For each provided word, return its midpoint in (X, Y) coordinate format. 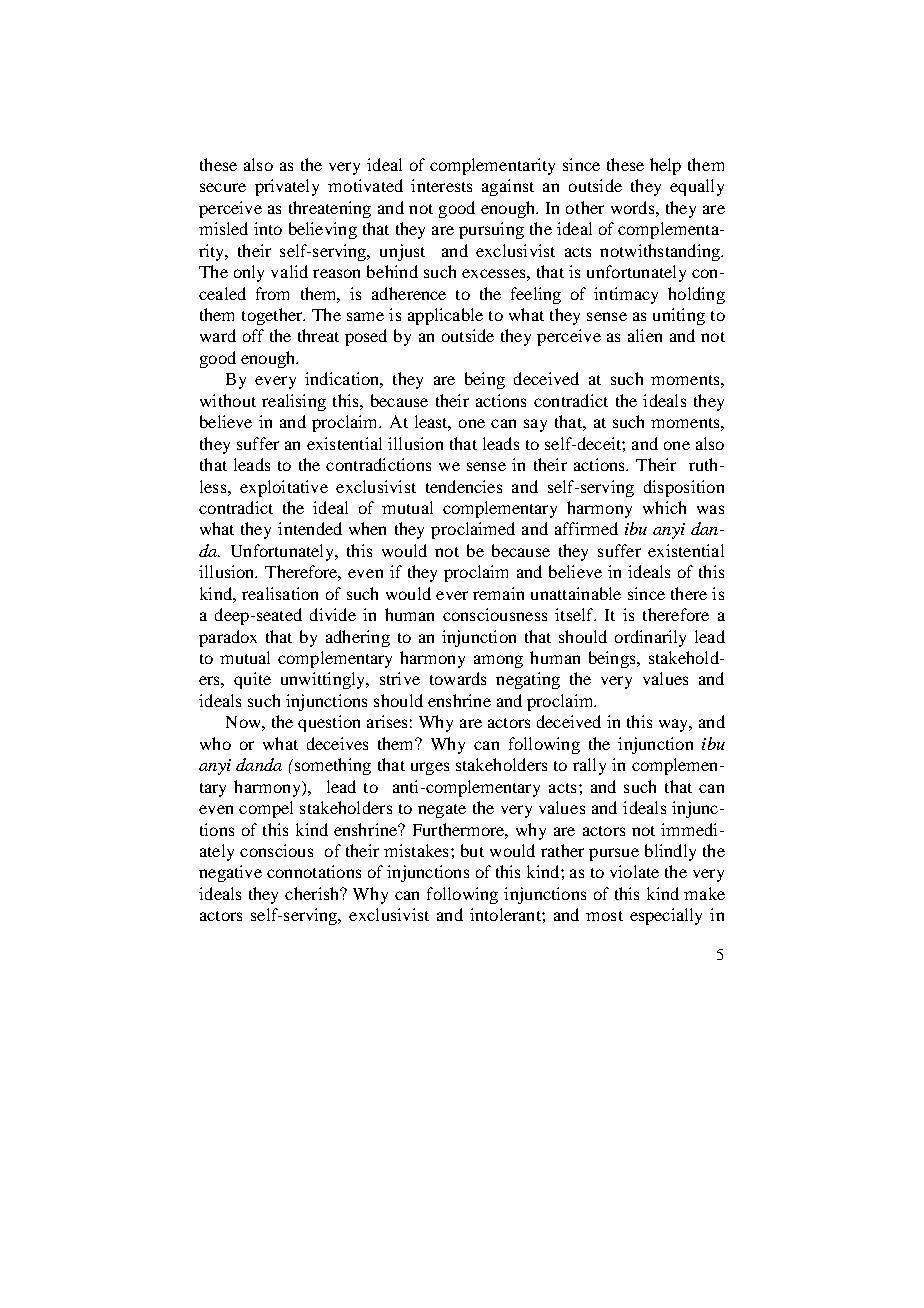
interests (441, 185)
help (665, 166)
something (331, 766)
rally (589, 766)
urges (430, 768)
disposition (684, 488)
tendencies (464, 486)
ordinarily (650, 638)
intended (310, 528)
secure (223, 187)
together (273, 316)
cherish (313, 893)
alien (645, 335)
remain (498, 593)
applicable (445, 316)
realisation (280, 593)
